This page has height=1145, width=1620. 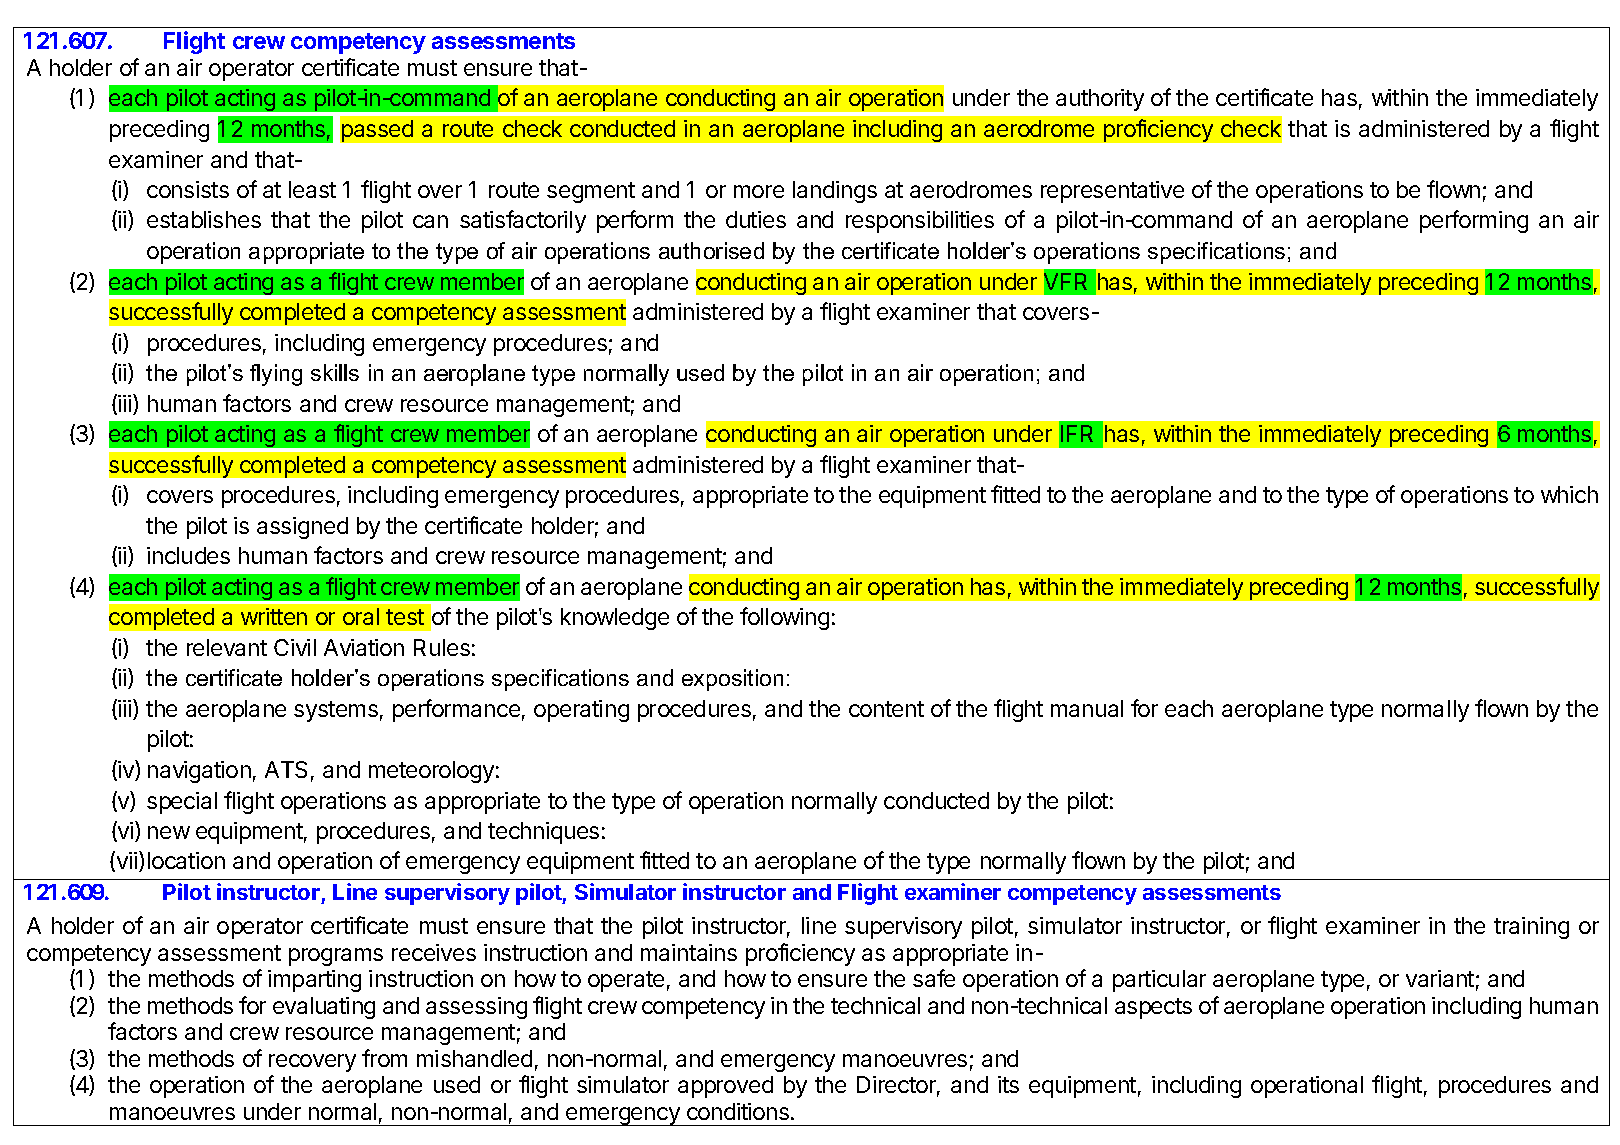 What do you see at coordinates (1569, 494) in the page?
I see `which` at bounding box center [1569, 494].
